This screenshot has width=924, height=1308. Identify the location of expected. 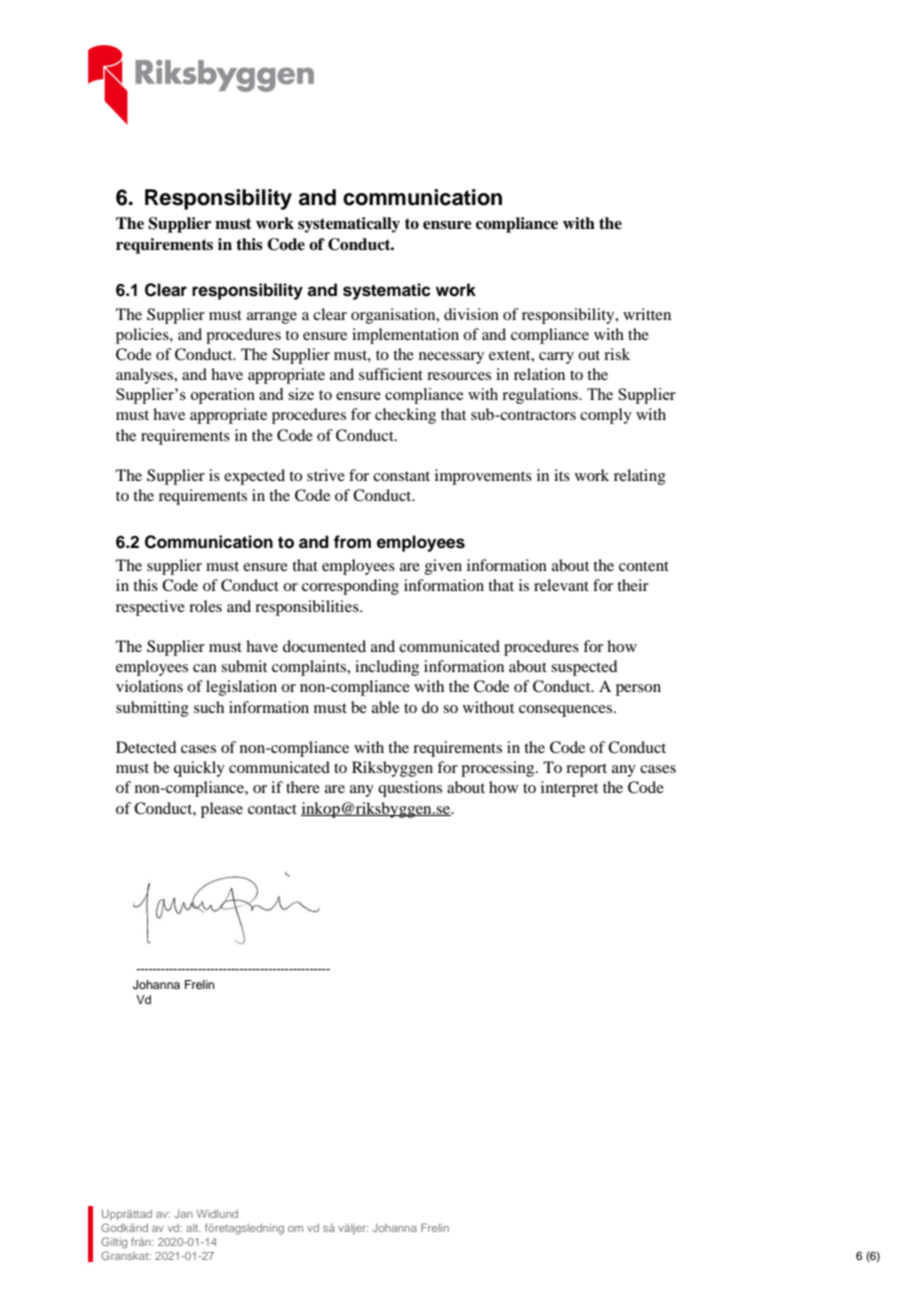
(254, 477).
